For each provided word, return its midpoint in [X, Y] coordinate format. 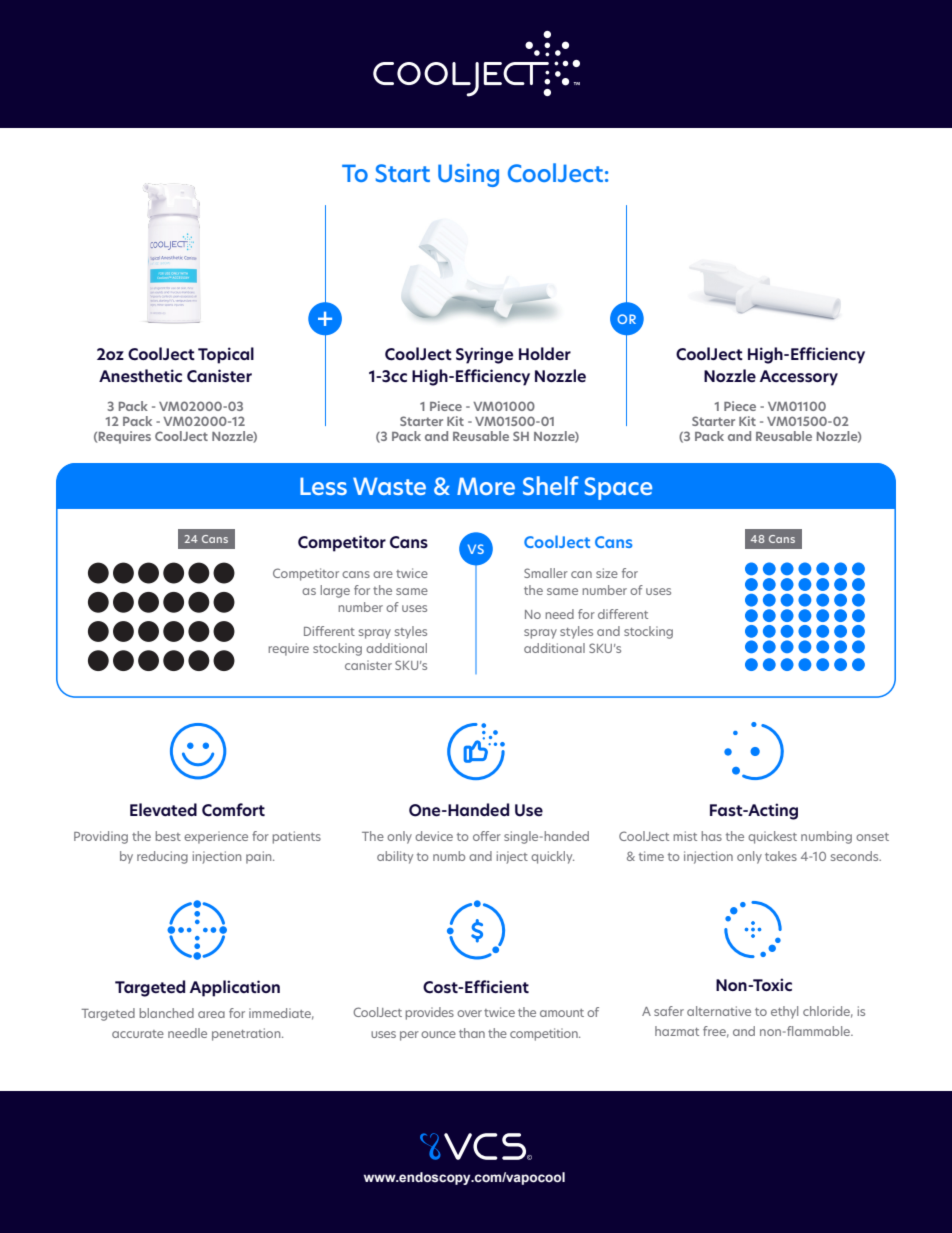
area [211, 1014]
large [335, 591]
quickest [772, 837]
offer [487, 836]
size [607, 573]
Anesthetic [140, 375]
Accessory [799, 378]
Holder [545, 353]
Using [468, 175]
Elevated [163, 809]
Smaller [546, 573]
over [469, 1013]
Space [618, 488]
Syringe [484, 355]
